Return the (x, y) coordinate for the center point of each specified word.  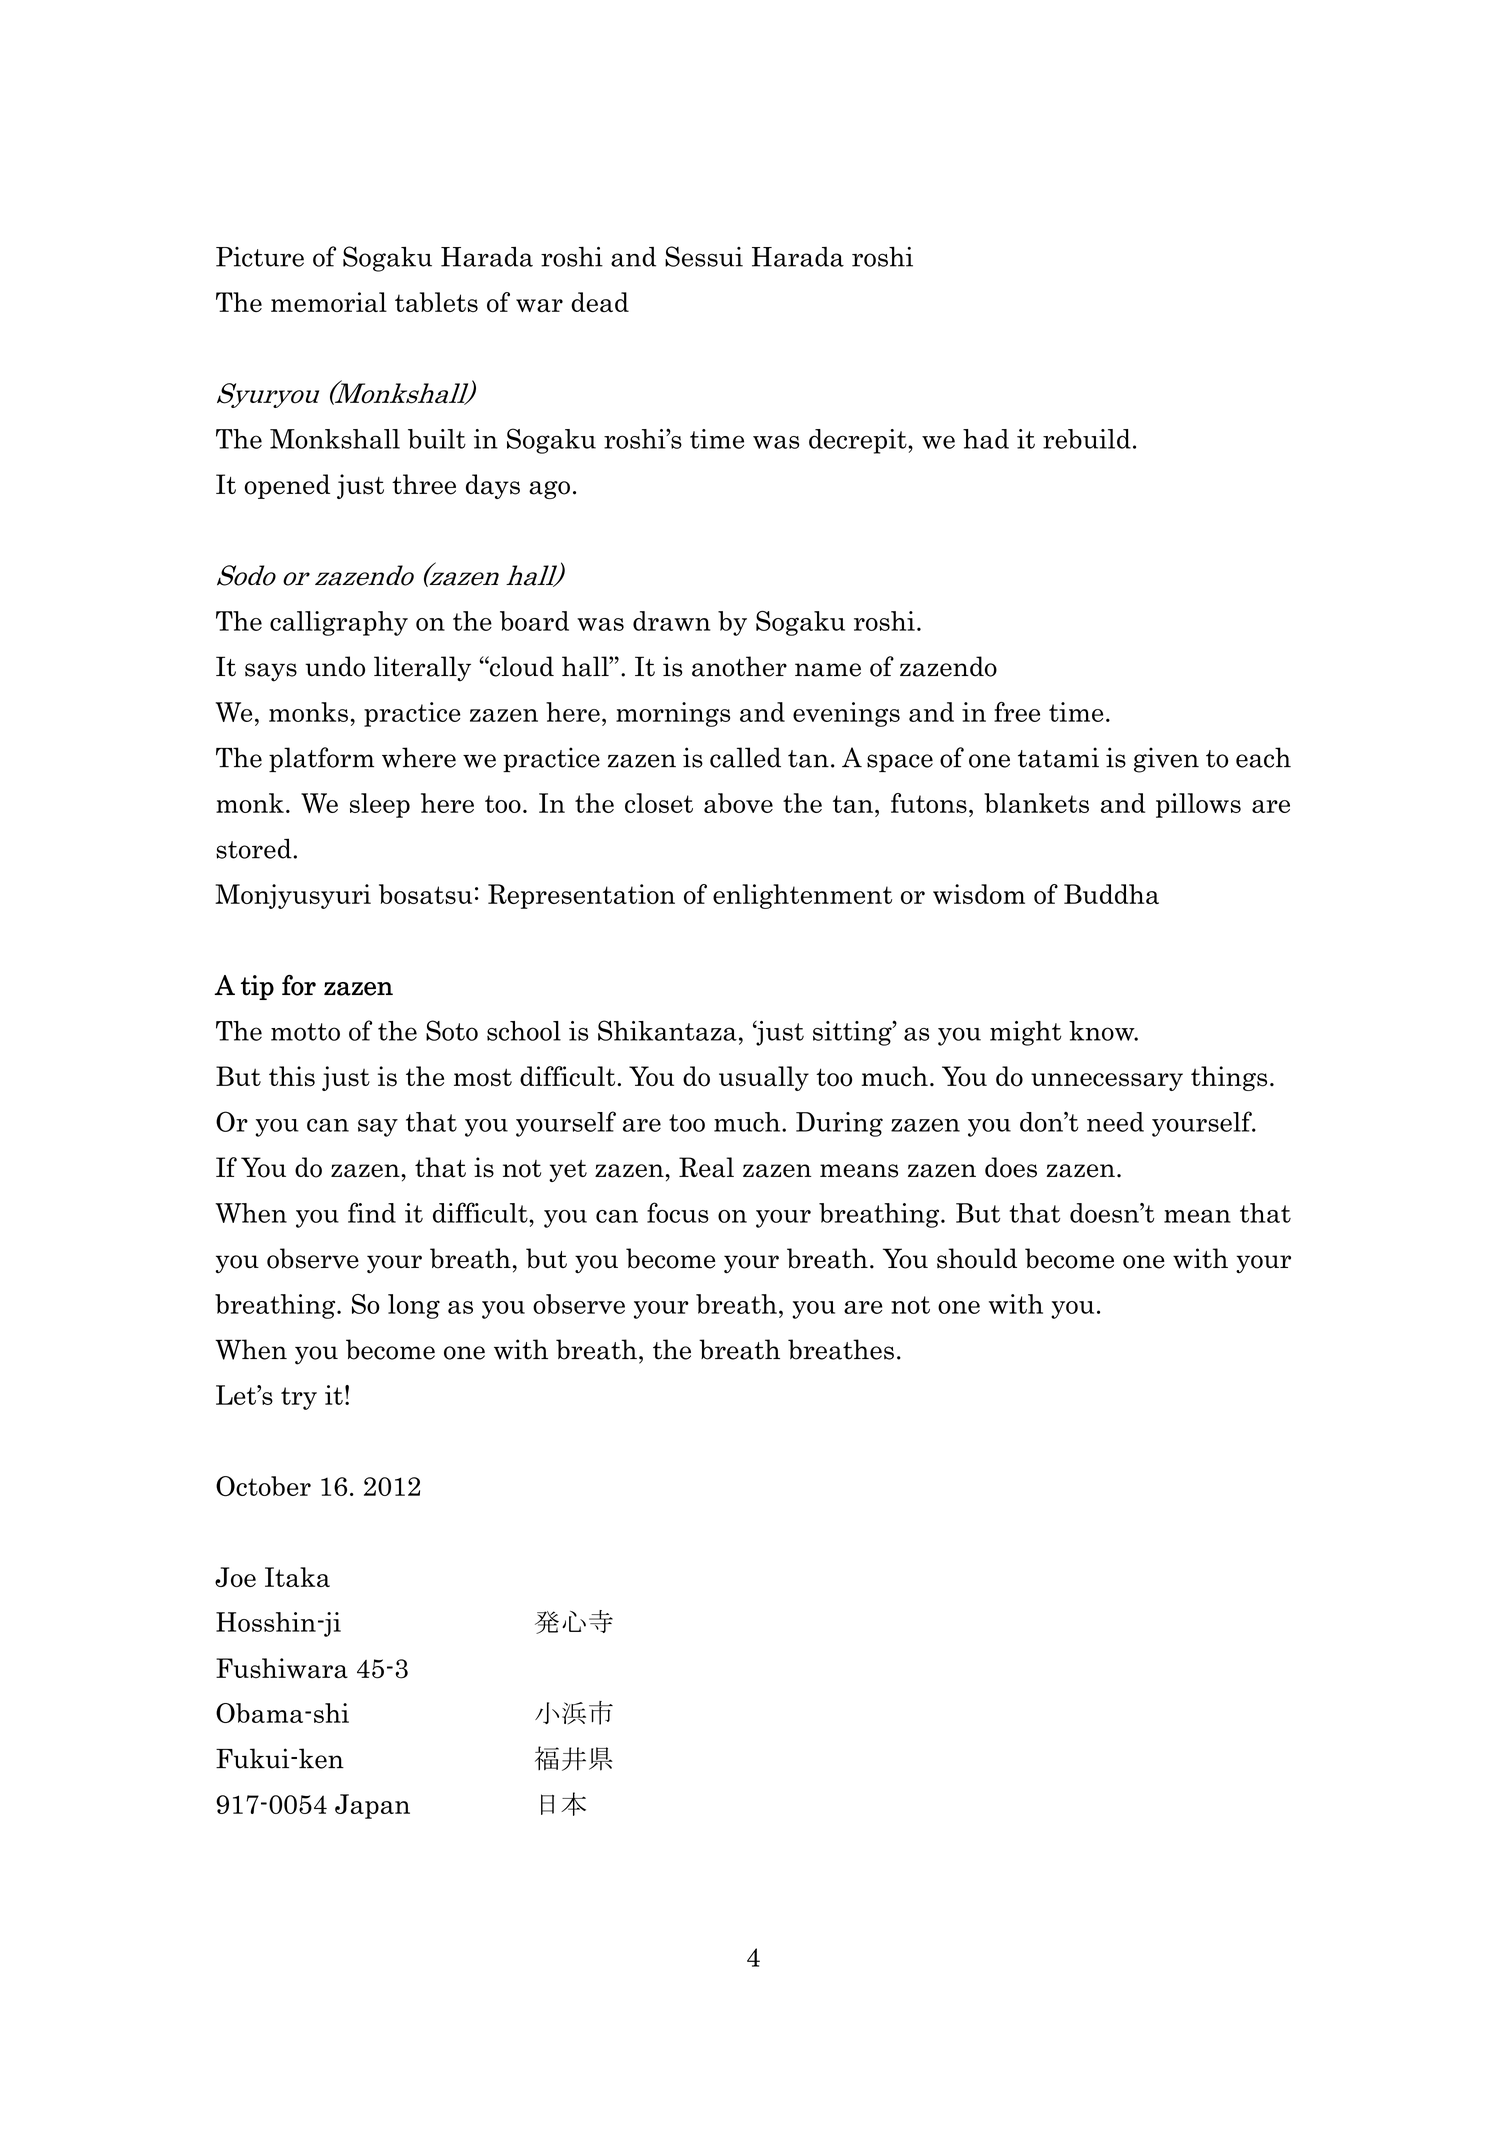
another (739, 666)
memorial (329, 302)
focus (678, 1212)
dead (600, 302)
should (977, 1258)
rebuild (1087, 439)
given (1166, 760)
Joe (235, 1577)
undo (335, 666)
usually (764, 1078)
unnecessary (1107, 1082)
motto (305, 1032)
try (299, 1398)
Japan (372, 1806)
